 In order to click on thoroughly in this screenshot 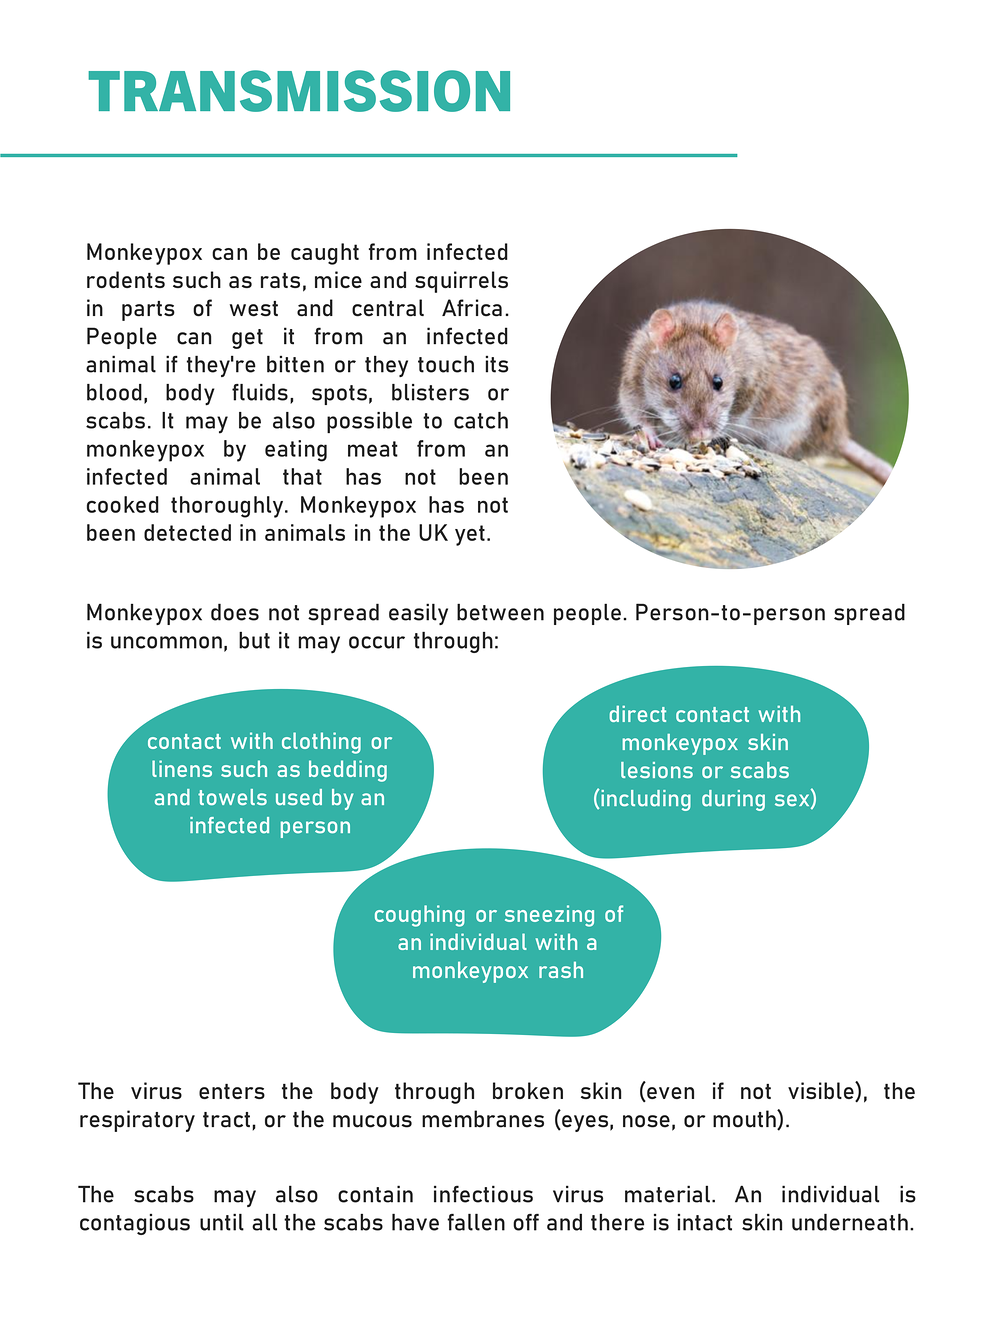, I will do `click(228, 507)`.
